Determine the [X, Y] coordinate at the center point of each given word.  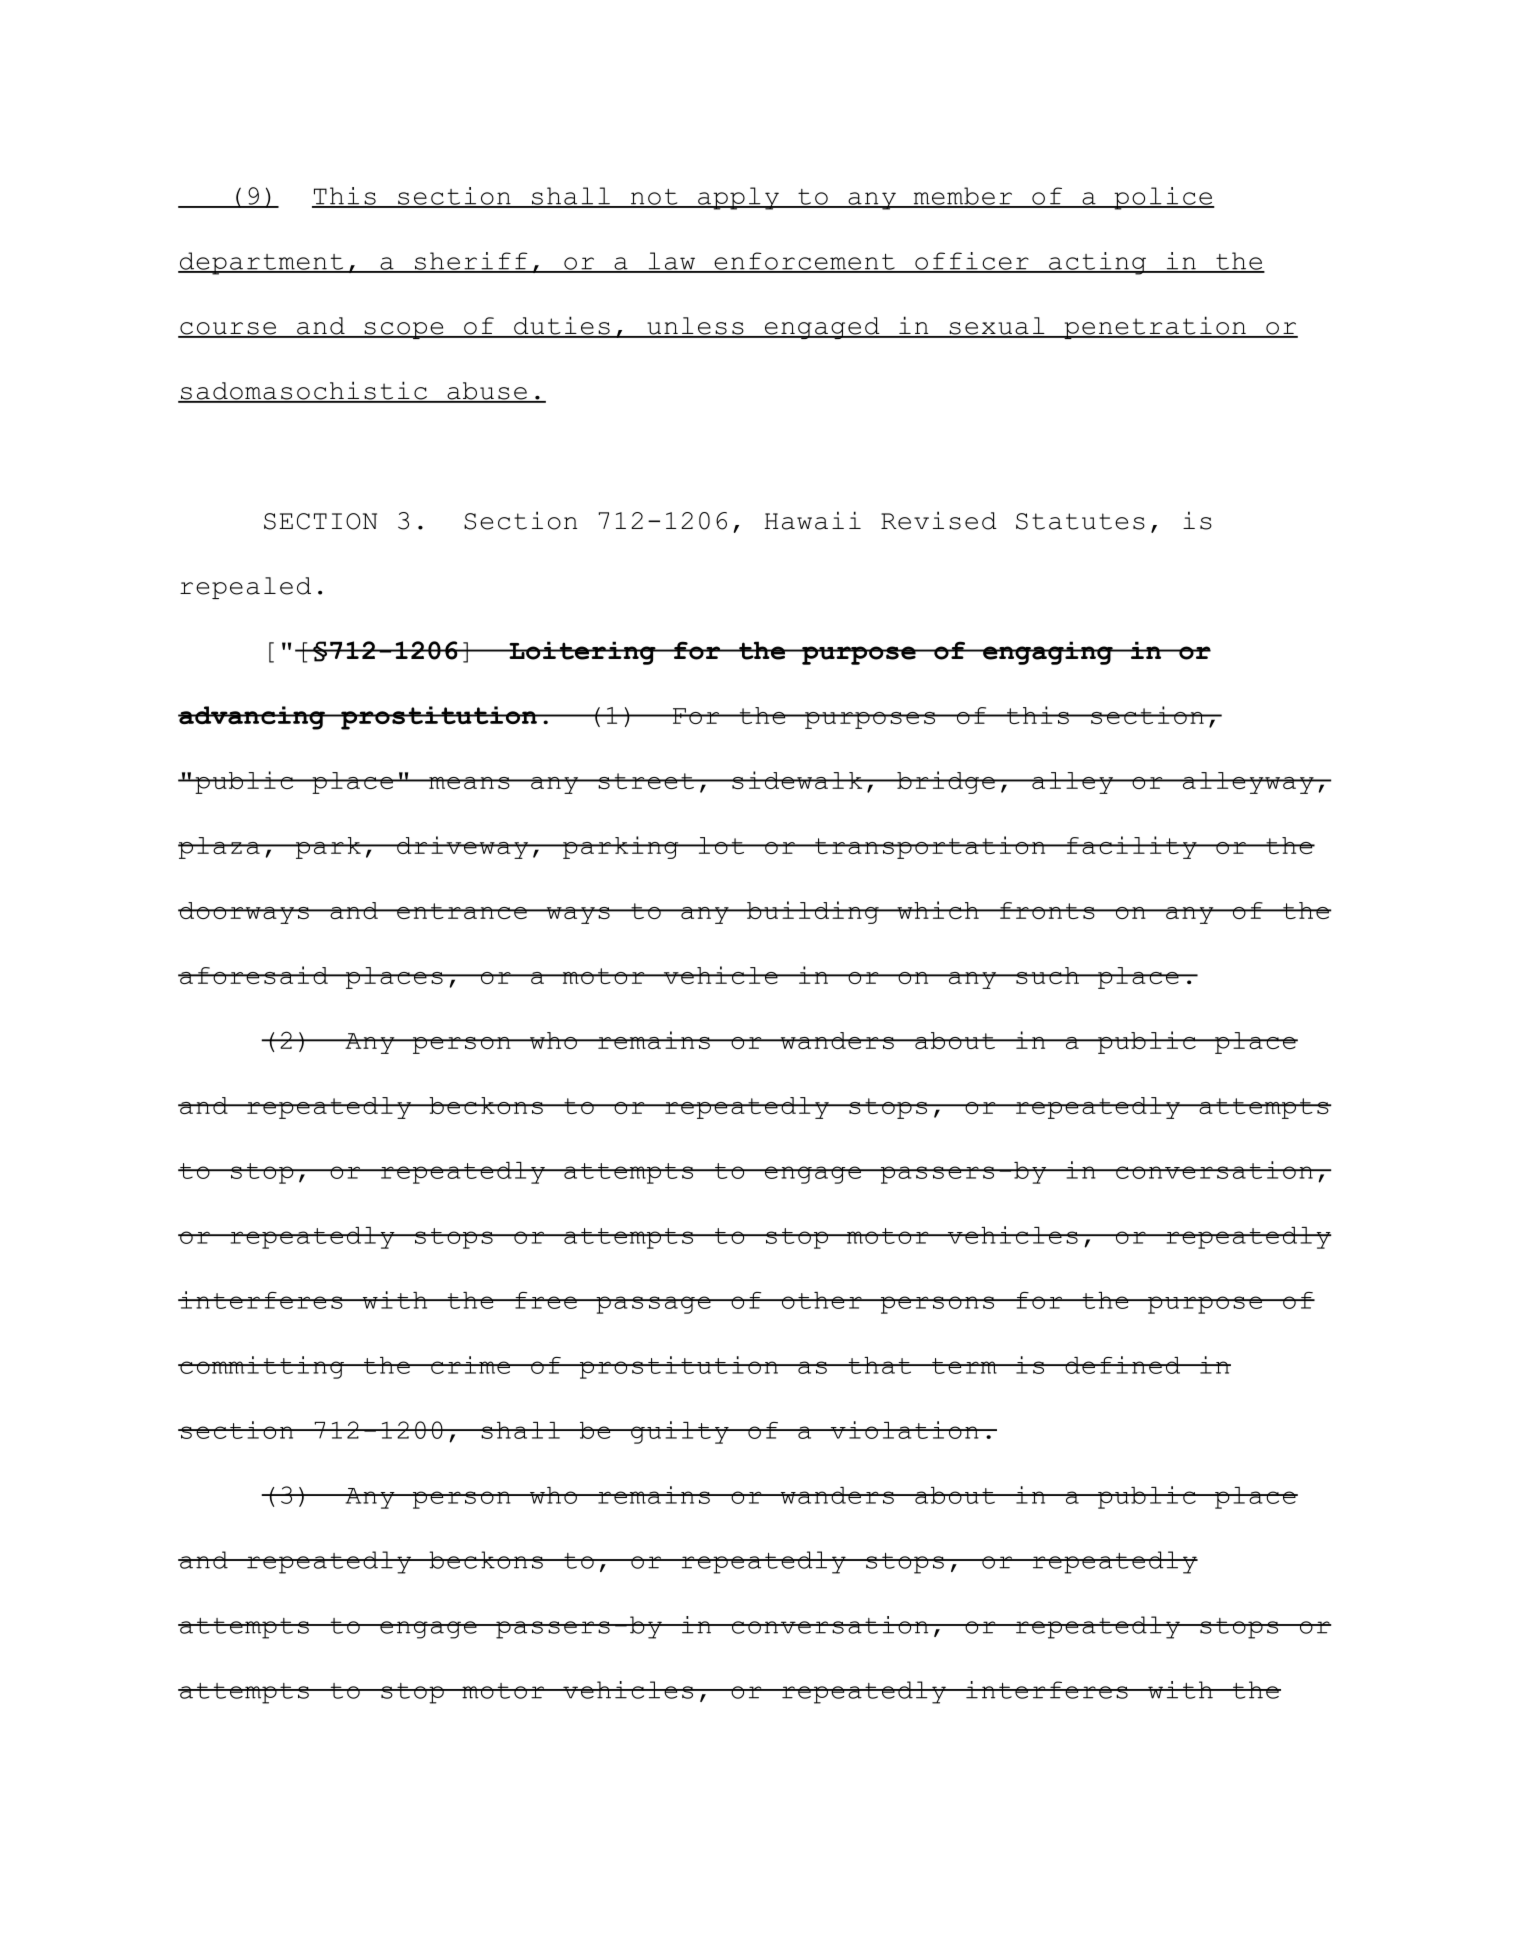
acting [1098, 263]
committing [262, 1367]
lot [721, 845]
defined [1123, 1365]
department [262, 263]
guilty [680, 1432]
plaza [220, 848]
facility [1131, 847]
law [672, 262]
